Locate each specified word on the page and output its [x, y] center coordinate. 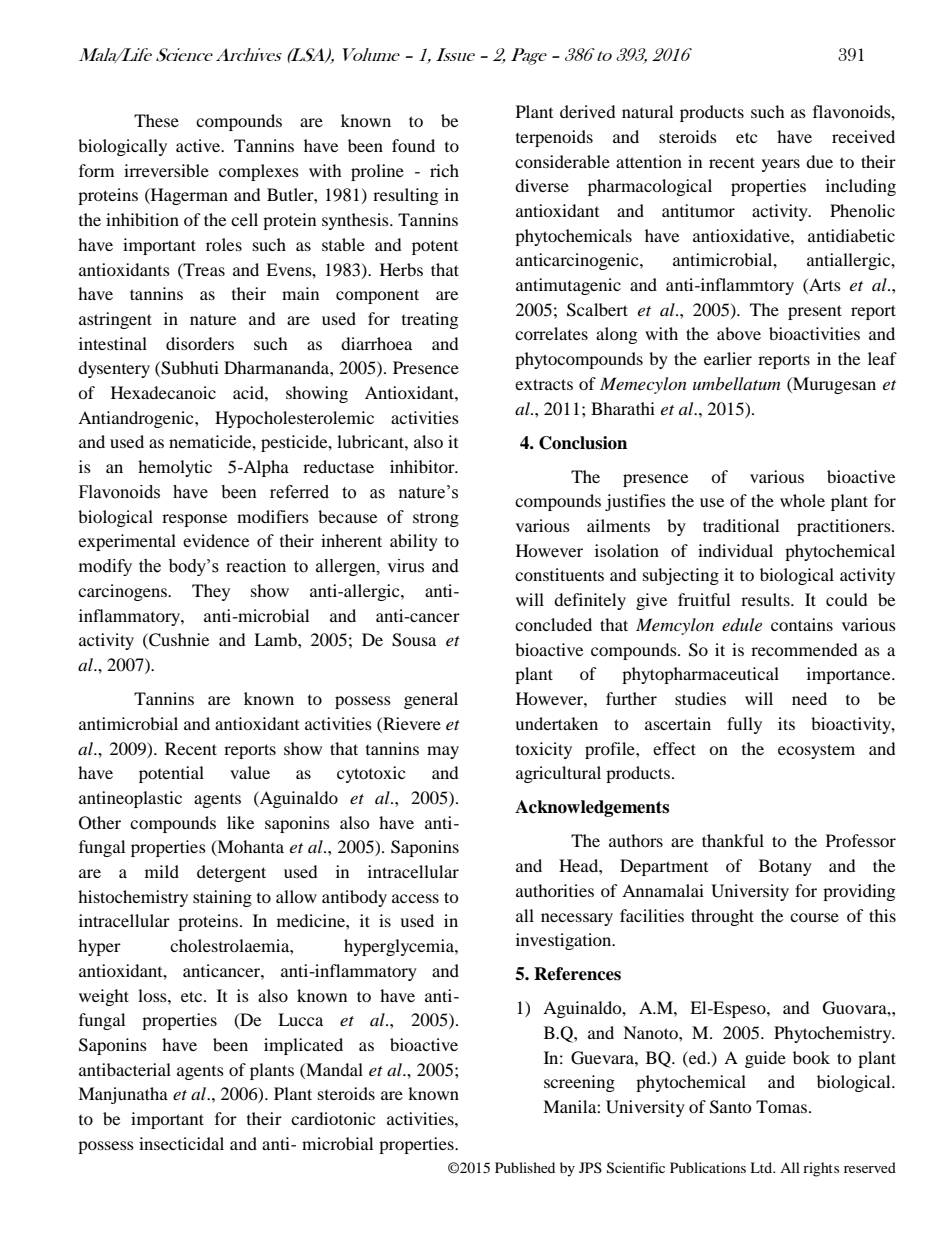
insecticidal [181, 1143]
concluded [553, 624]
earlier [728, 358]
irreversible [166, 170]
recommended [804, 649]
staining [222, 898]
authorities [555, 890]
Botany [785, 867]
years [781, 165]
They [211, 592]
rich [444, 170]
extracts [544, 384]
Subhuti [190, 368]
